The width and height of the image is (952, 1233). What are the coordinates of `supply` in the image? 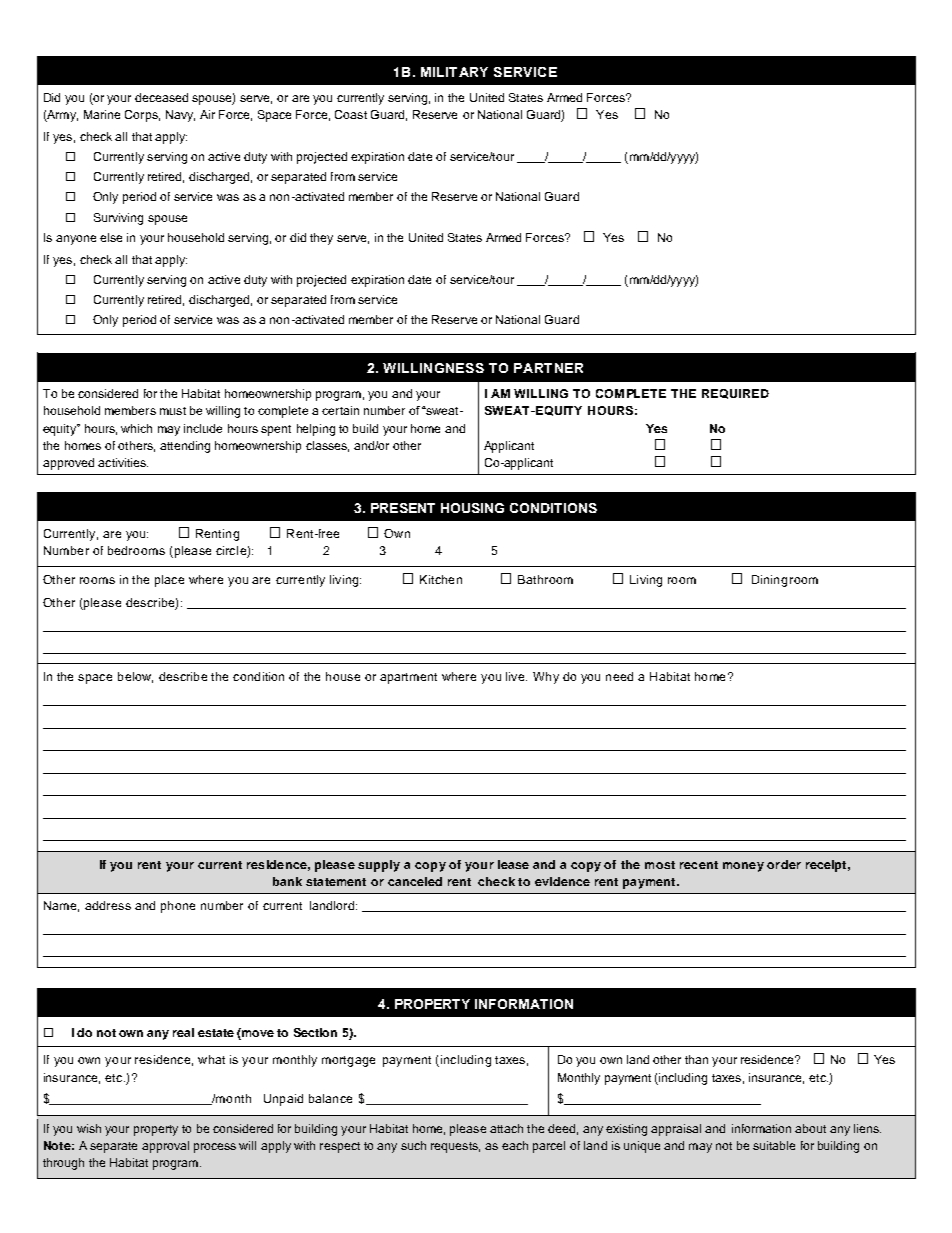 It's located at (379, 866).
